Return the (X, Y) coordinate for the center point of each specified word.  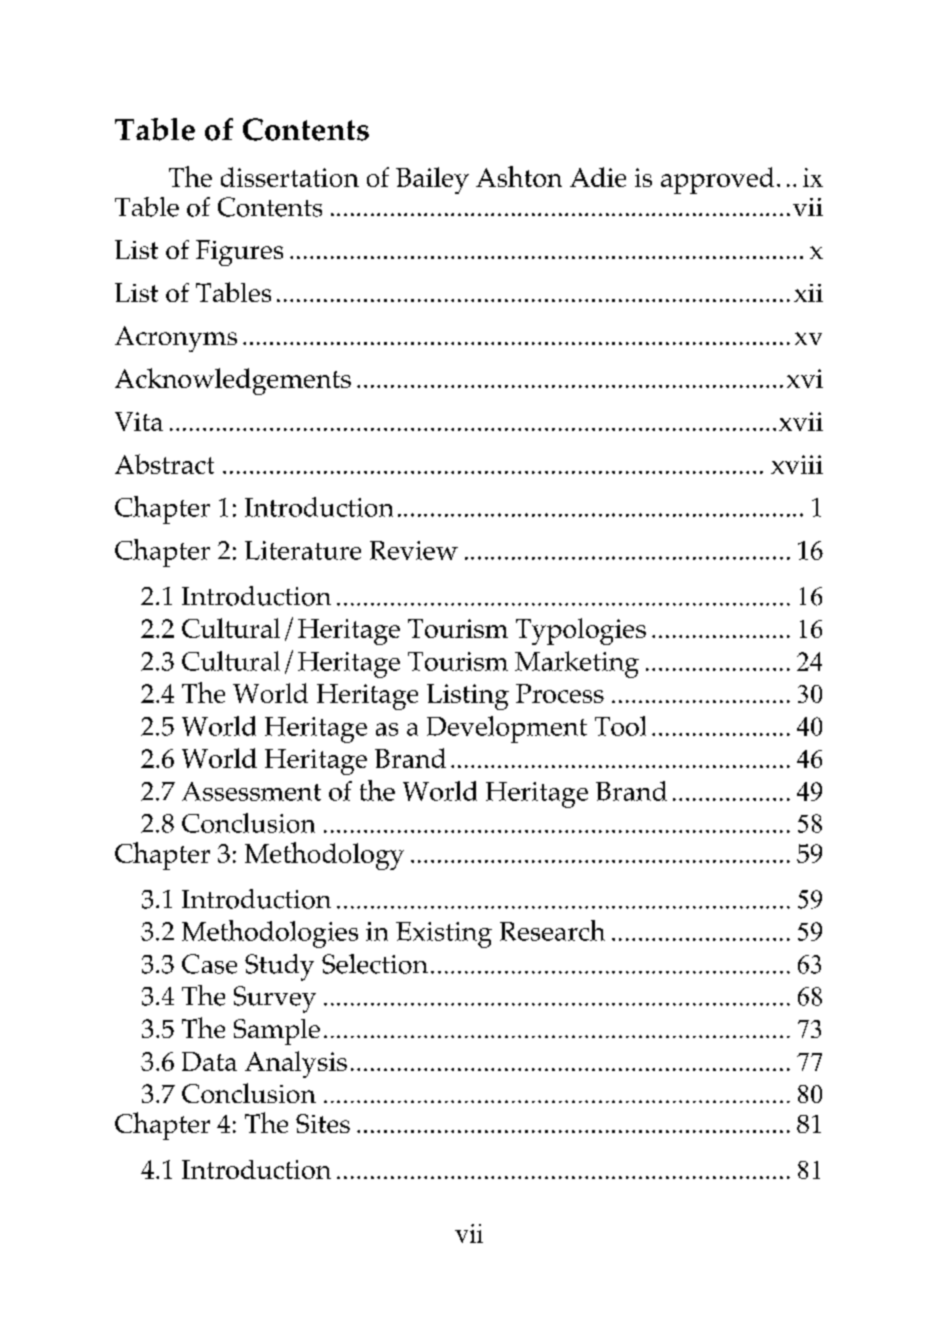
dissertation (290, 177)
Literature (303, 550)
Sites (323, 1123)
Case (209, 964)
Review (414, 550)
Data (209, 1061)
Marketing (577, 664)
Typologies (581, 631)
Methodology (324, 856)
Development (507, 729)
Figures (239, 253)
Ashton (519, 176)
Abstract (164, 464)
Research (552, 930)
